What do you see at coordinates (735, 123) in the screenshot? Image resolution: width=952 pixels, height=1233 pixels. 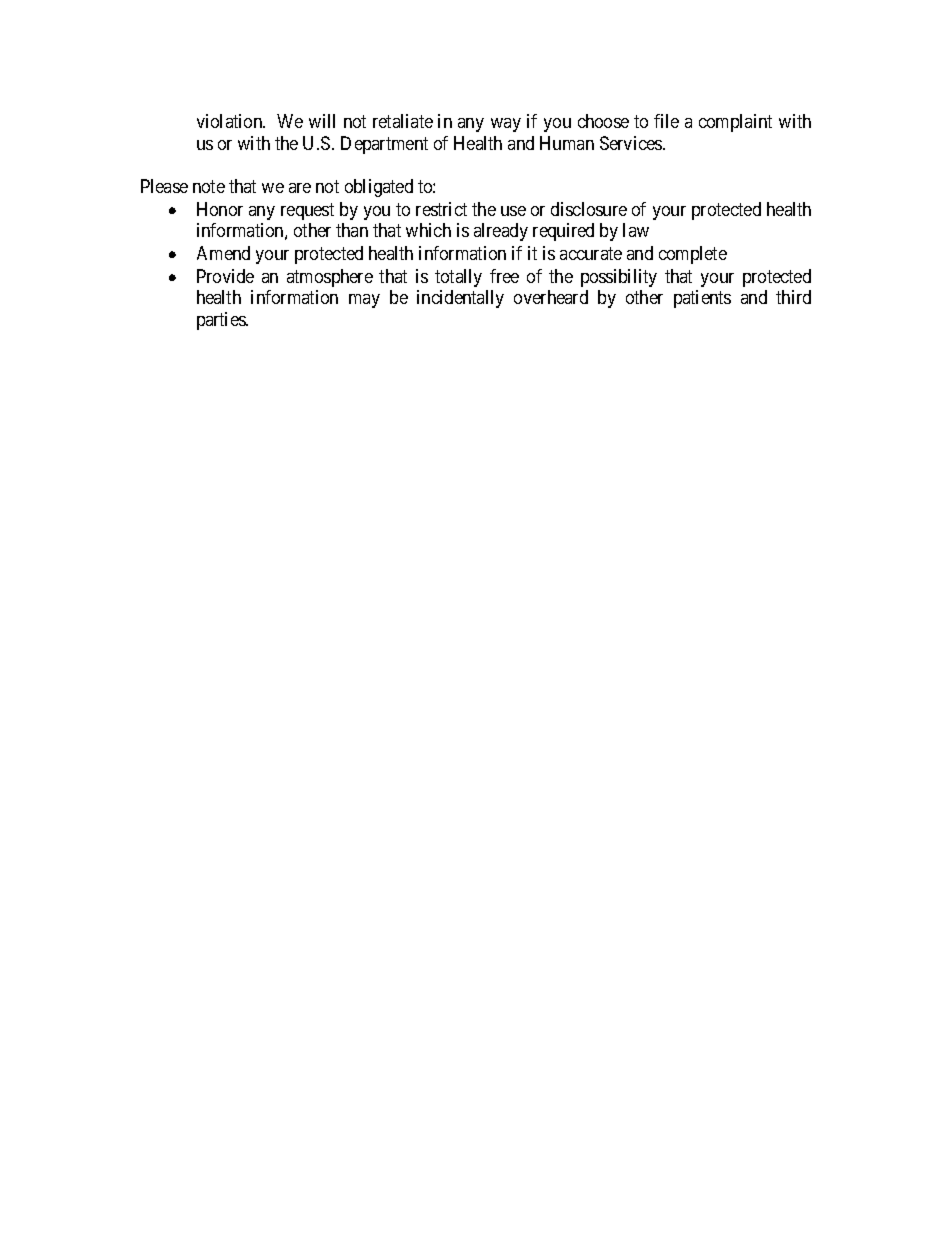 I see `complaint` at bounding box center [735, 123].
